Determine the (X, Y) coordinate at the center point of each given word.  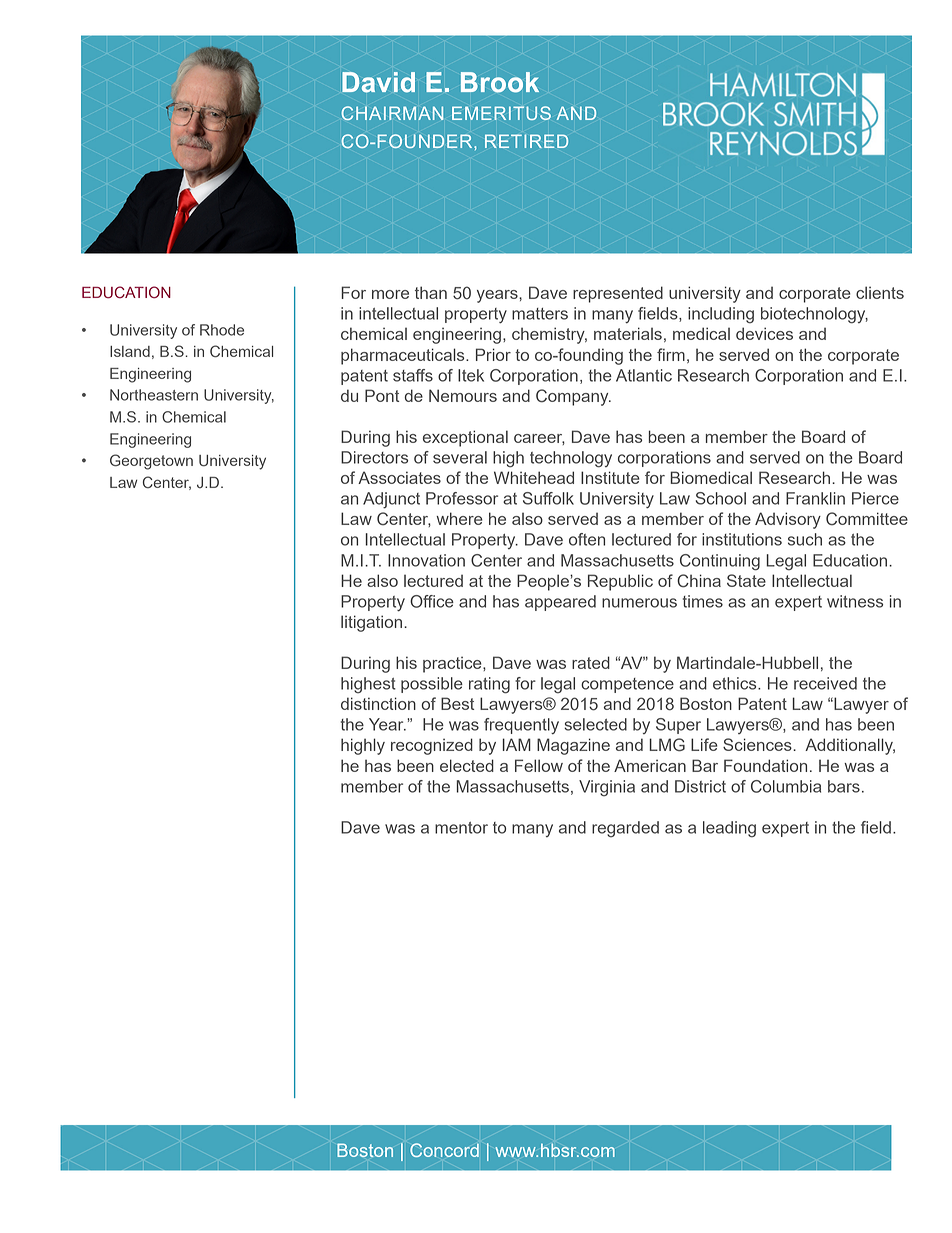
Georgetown (151, 462)
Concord (444, 1150)
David (378, 82)
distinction (378, 703)
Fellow (539, 765)
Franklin (815, 498)
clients (880, 292)
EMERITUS (501, 113)
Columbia (786, 786)
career (539, 439)
